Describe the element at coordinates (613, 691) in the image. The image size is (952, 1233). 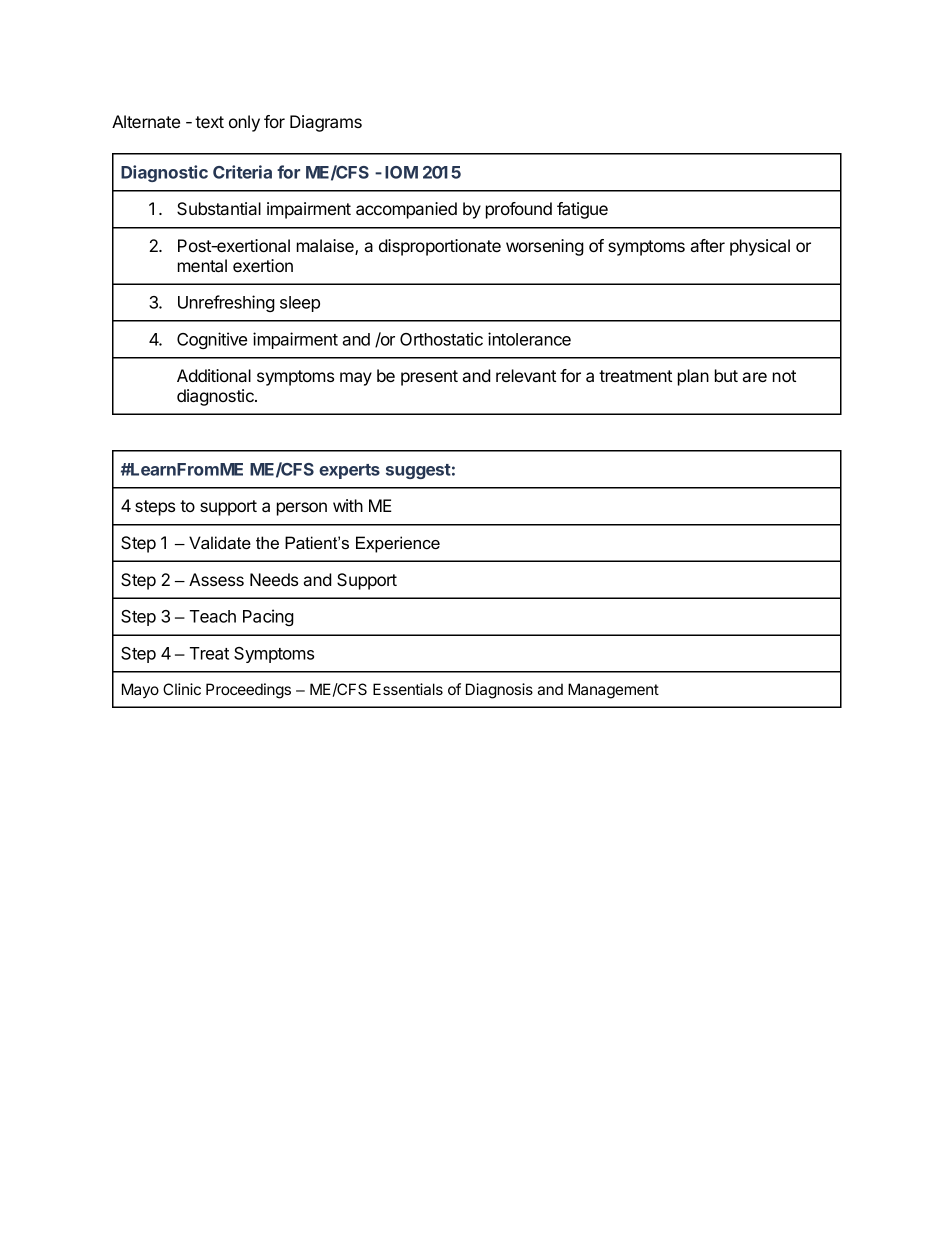
I see `Management` at that location.
